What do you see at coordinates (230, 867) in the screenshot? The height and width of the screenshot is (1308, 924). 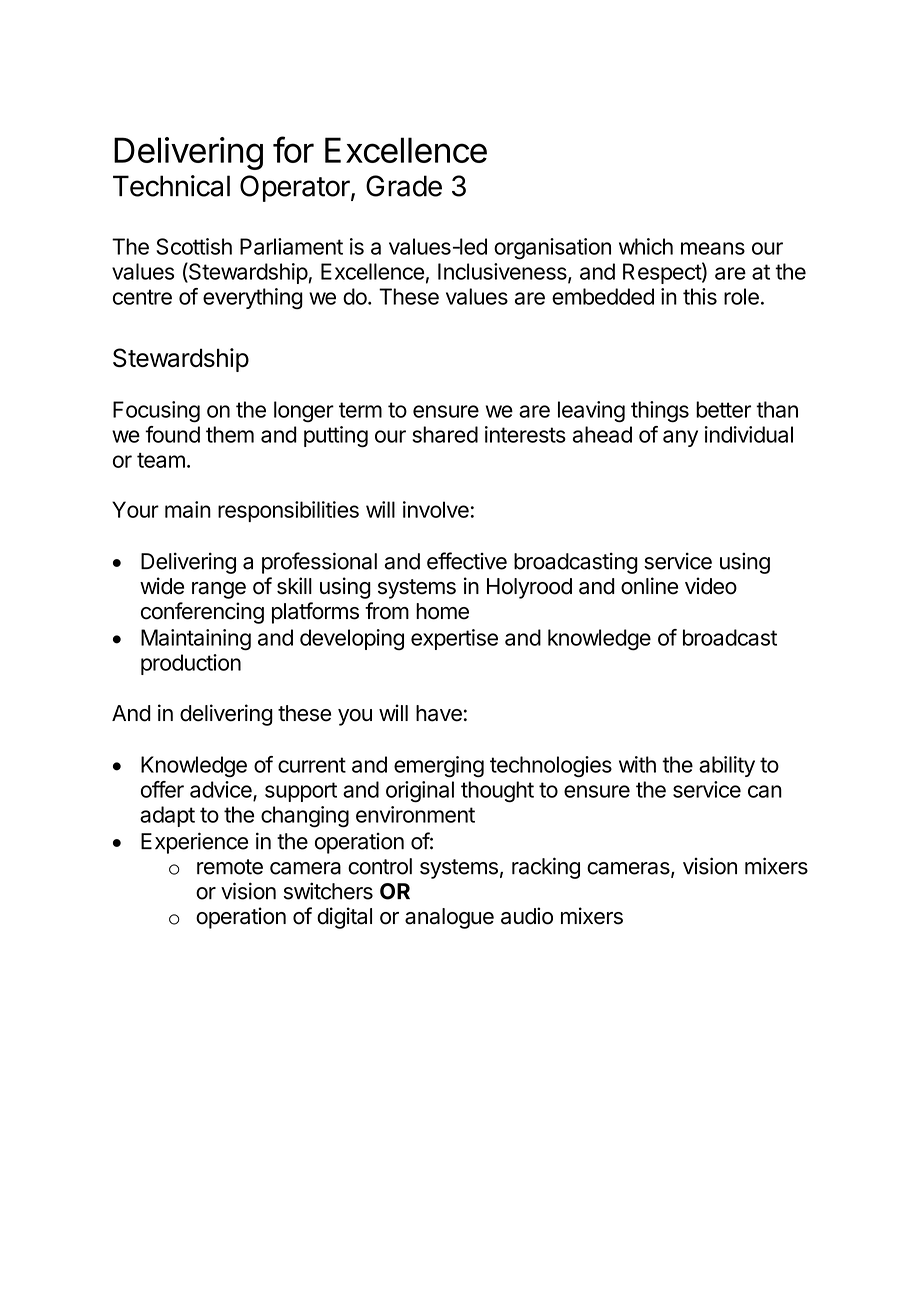 I see `remote` at bounding box center [230, 867].
